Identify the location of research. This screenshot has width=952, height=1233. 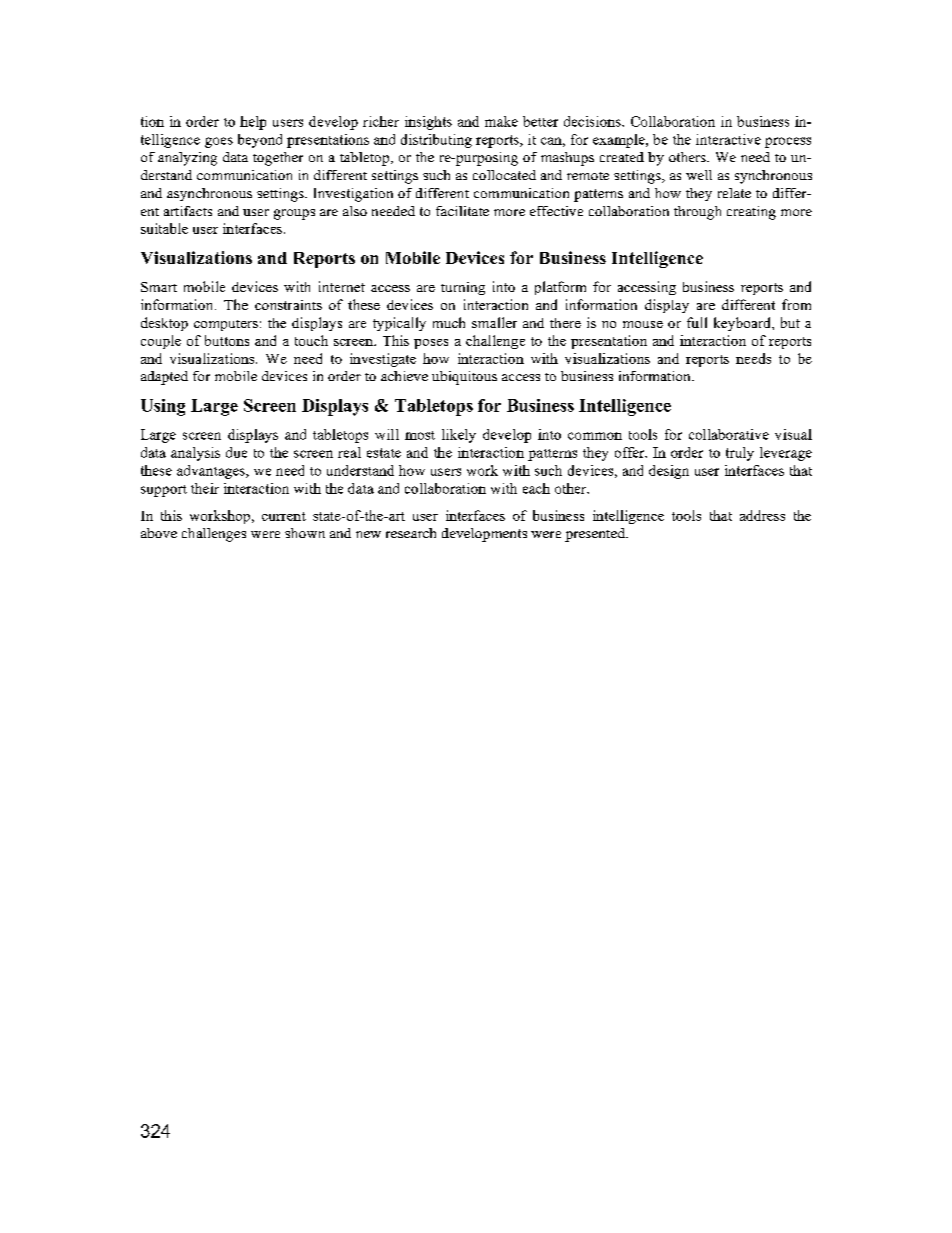
(411, 533).
